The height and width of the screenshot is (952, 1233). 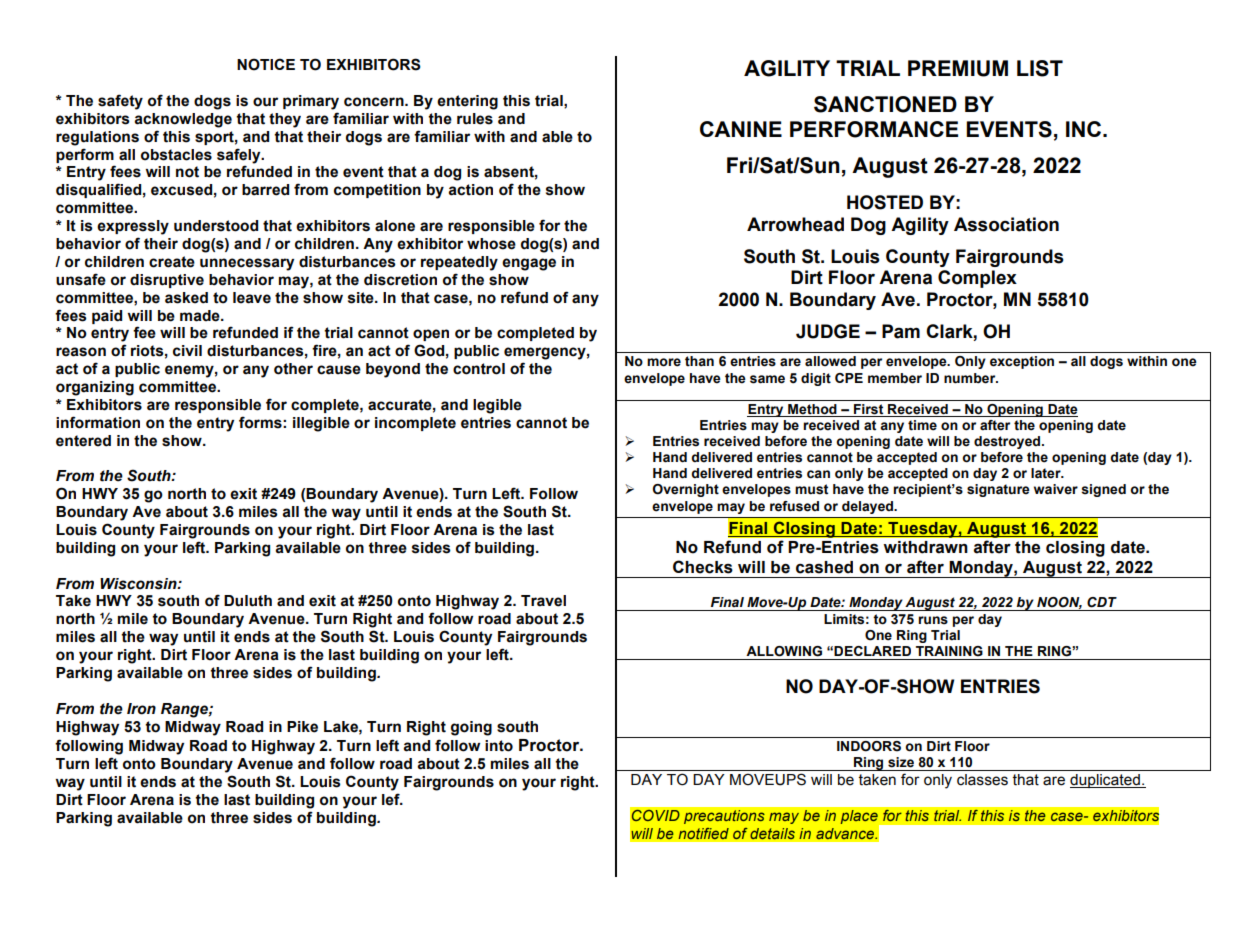 I want to click on signature, so click(x=998, y=490).
